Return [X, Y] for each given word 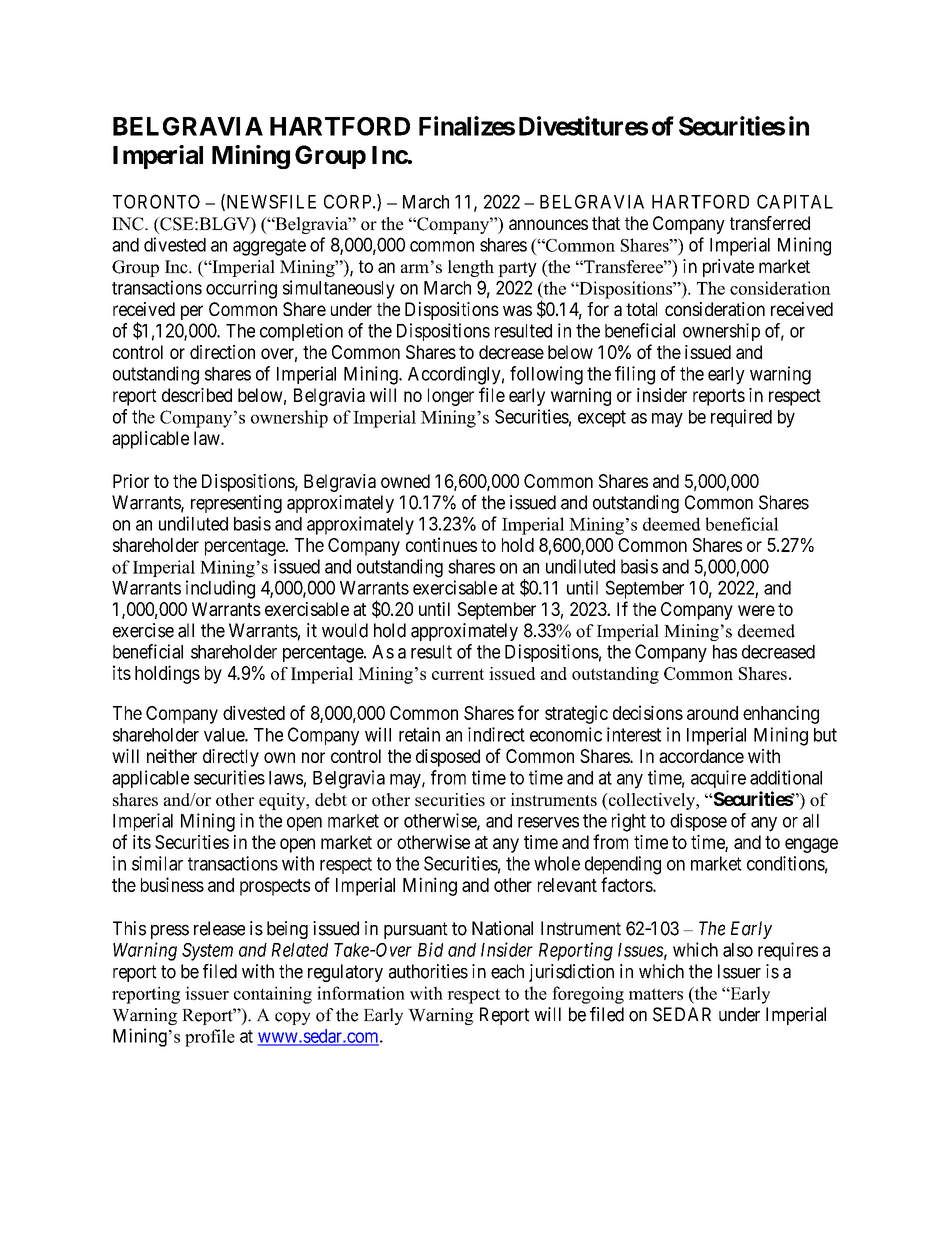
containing [273, 995]
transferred [770, 223]
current [458, 674]
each [507, 971]
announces [548, 224]
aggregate [269, 247]
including [220, 589]
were [756, 610]
